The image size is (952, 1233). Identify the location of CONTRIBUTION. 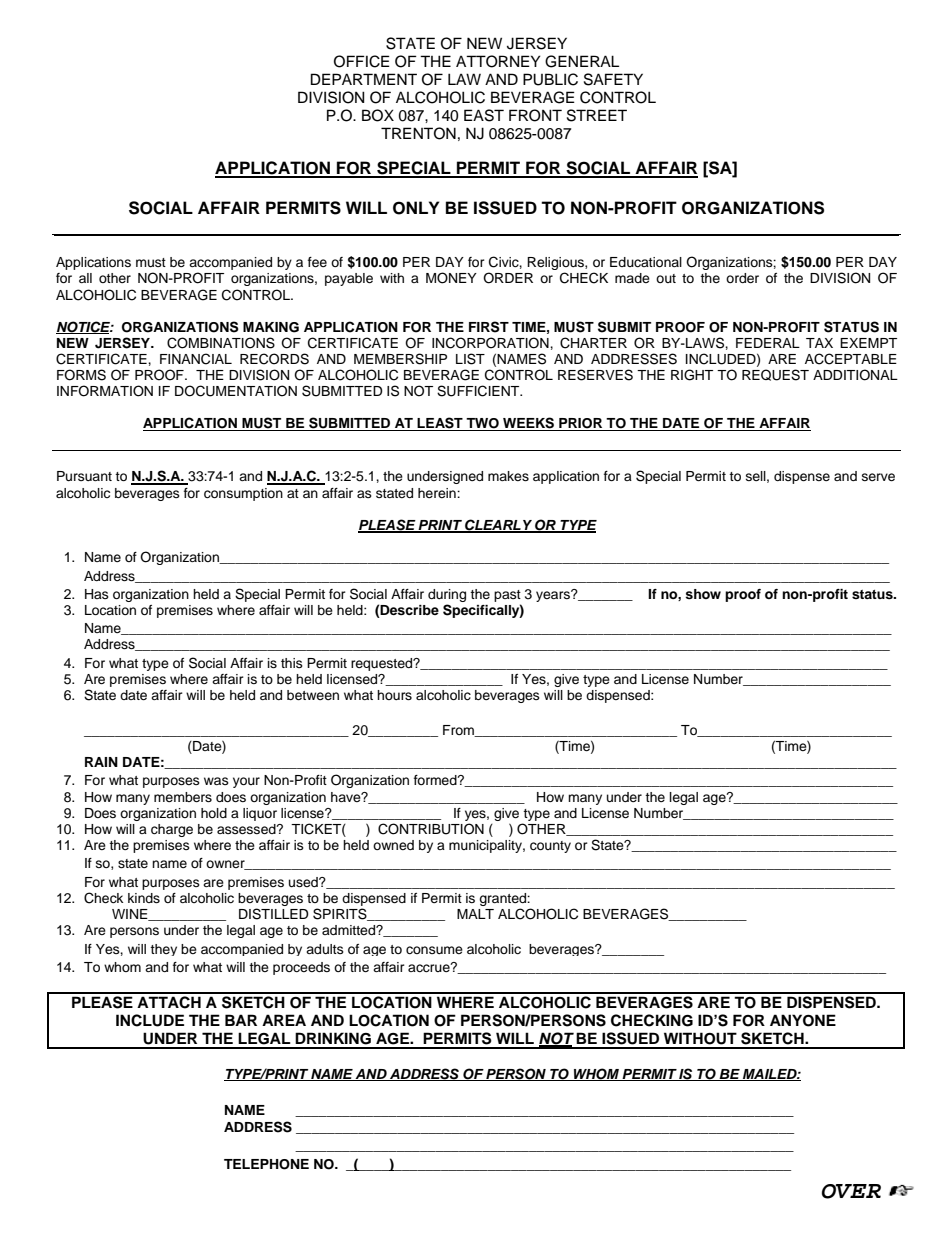
(431, 829).
